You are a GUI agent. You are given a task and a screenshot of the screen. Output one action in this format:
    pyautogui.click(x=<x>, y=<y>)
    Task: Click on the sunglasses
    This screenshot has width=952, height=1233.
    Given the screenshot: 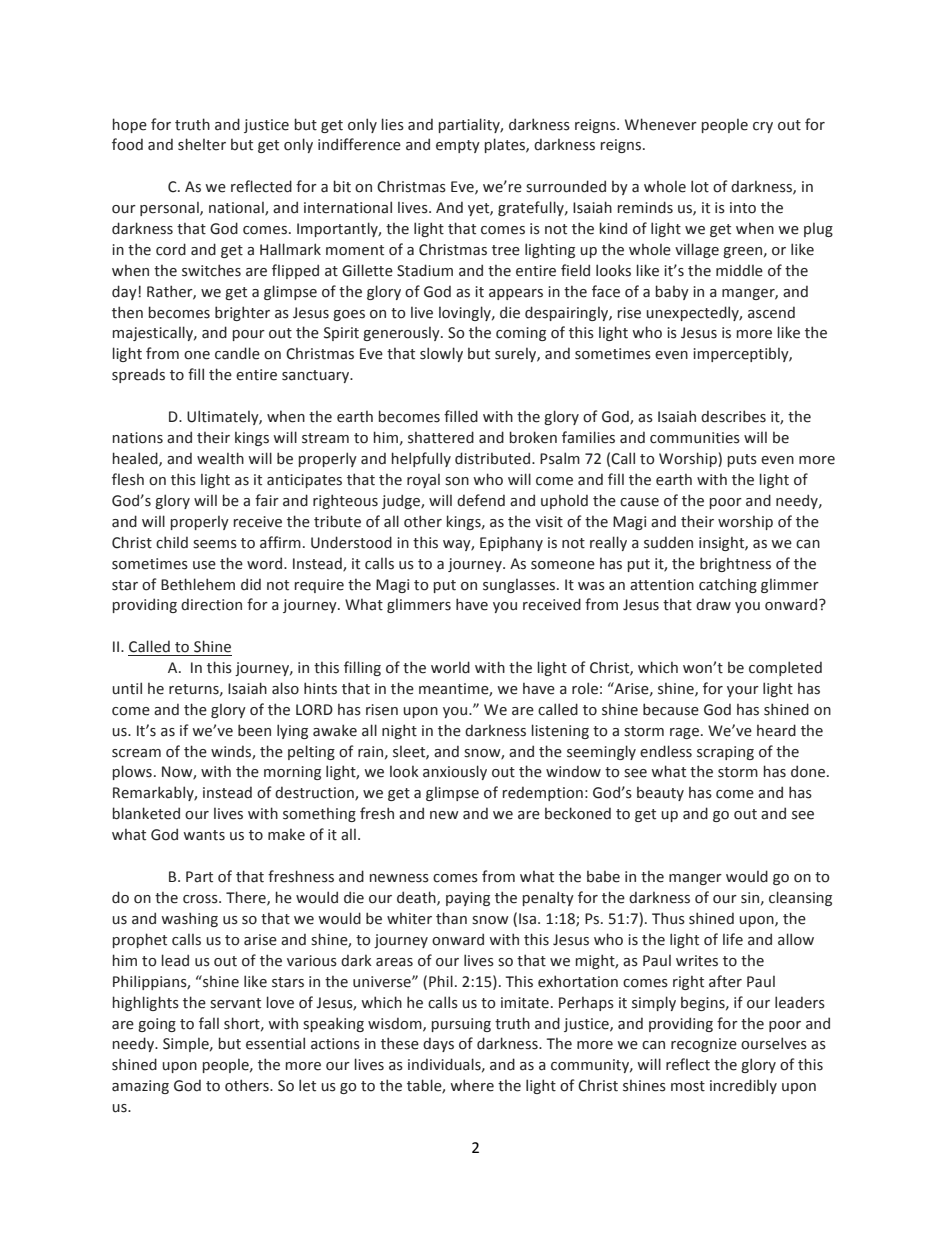 What is the action you would take?
    pyautogui.click(x=520, y=586)
